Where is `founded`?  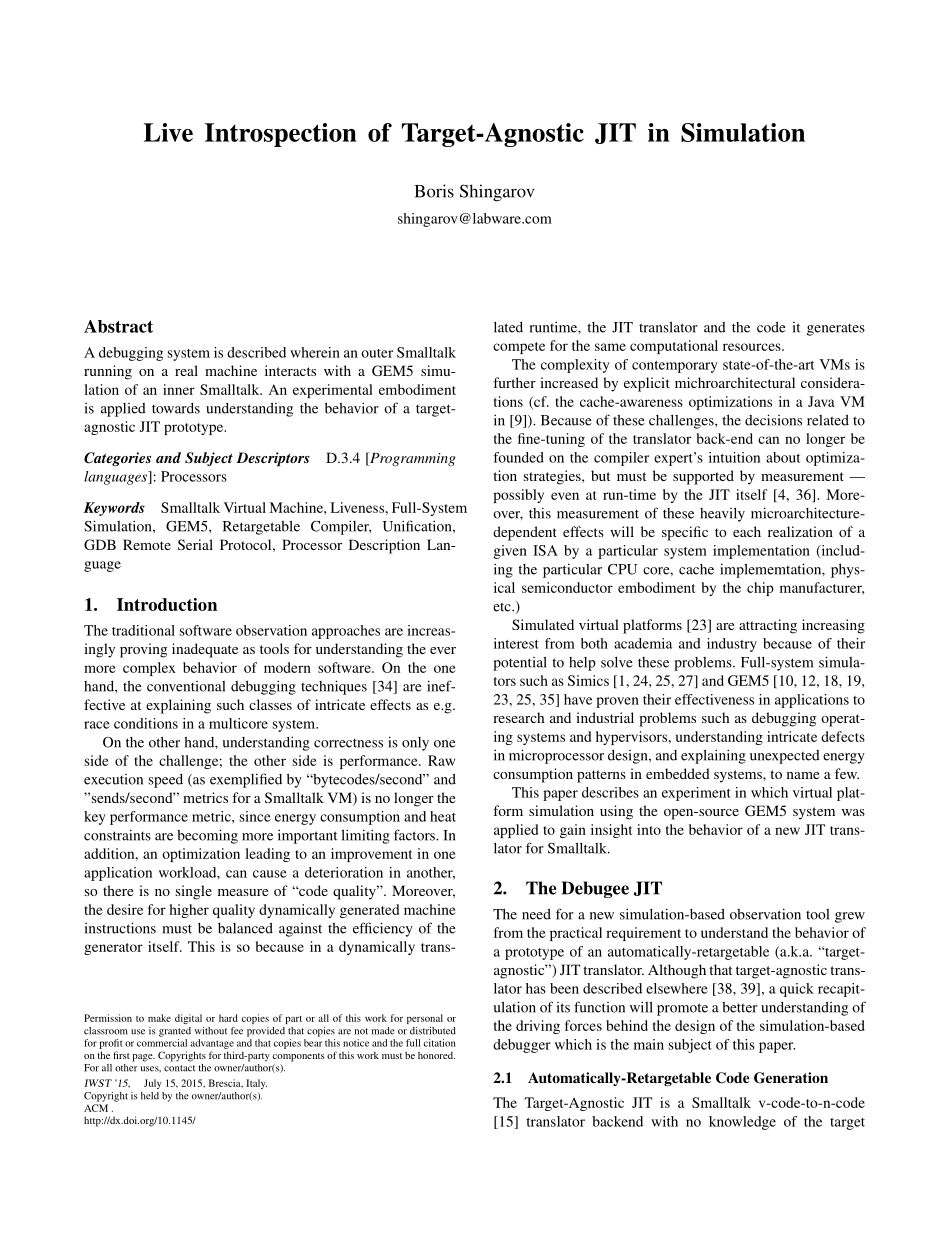 founded is located at coordinates (518, 457).
